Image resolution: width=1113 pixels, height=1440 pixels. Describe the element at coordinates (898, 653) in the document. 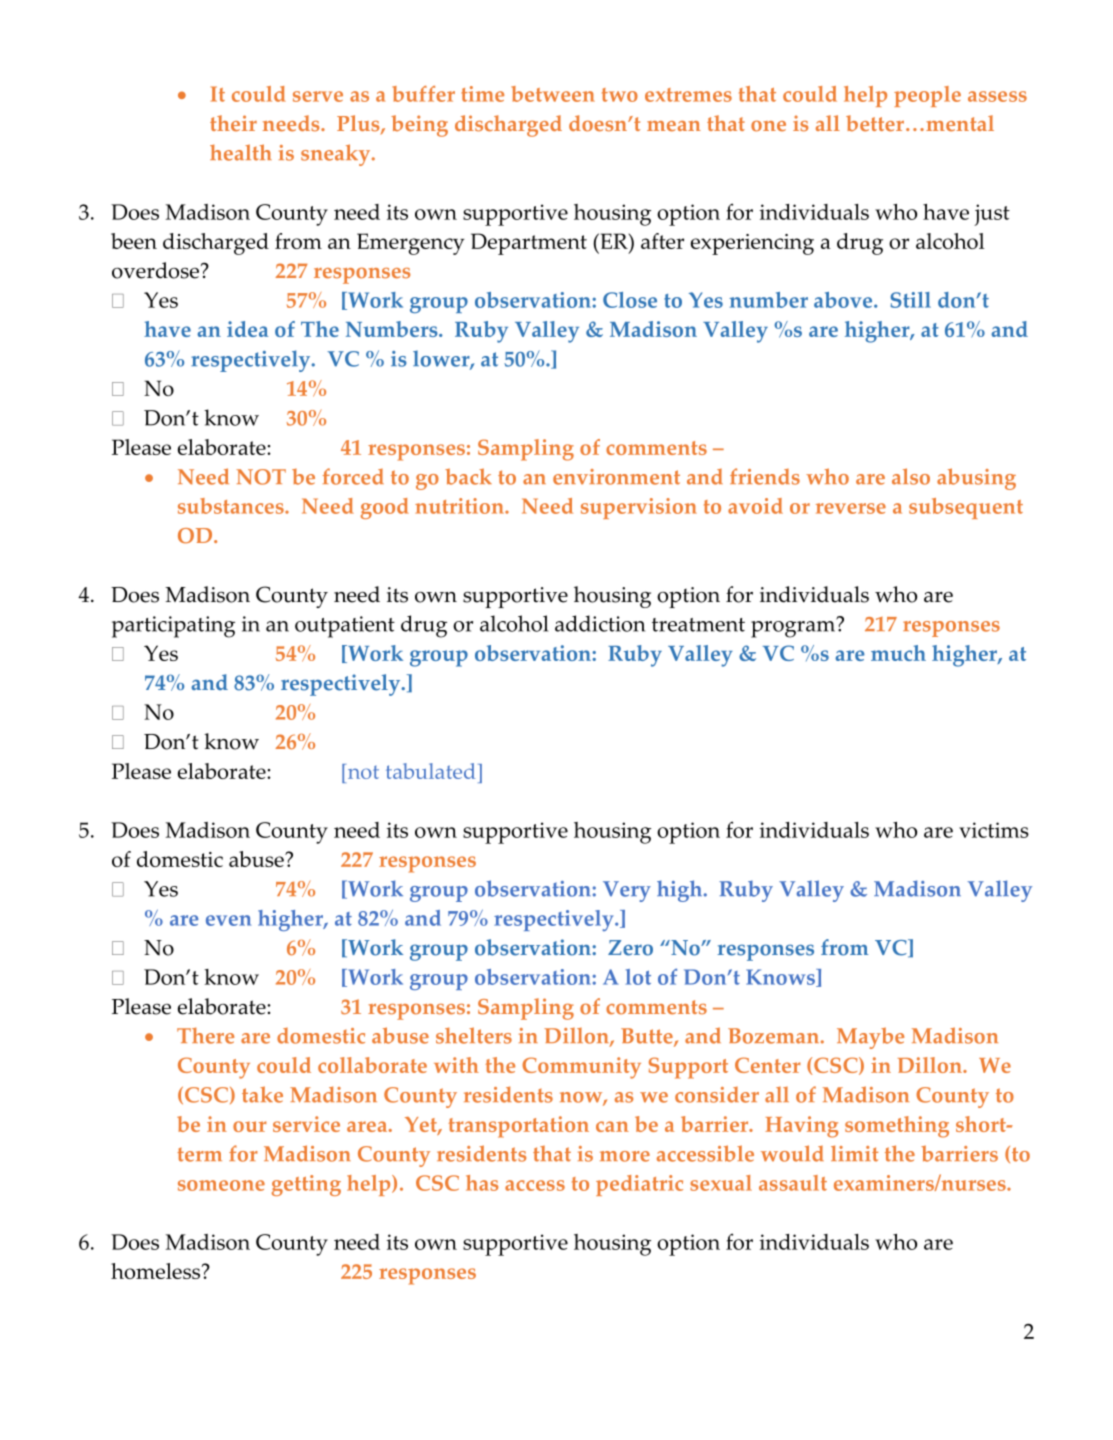

I see `much` at that location.
